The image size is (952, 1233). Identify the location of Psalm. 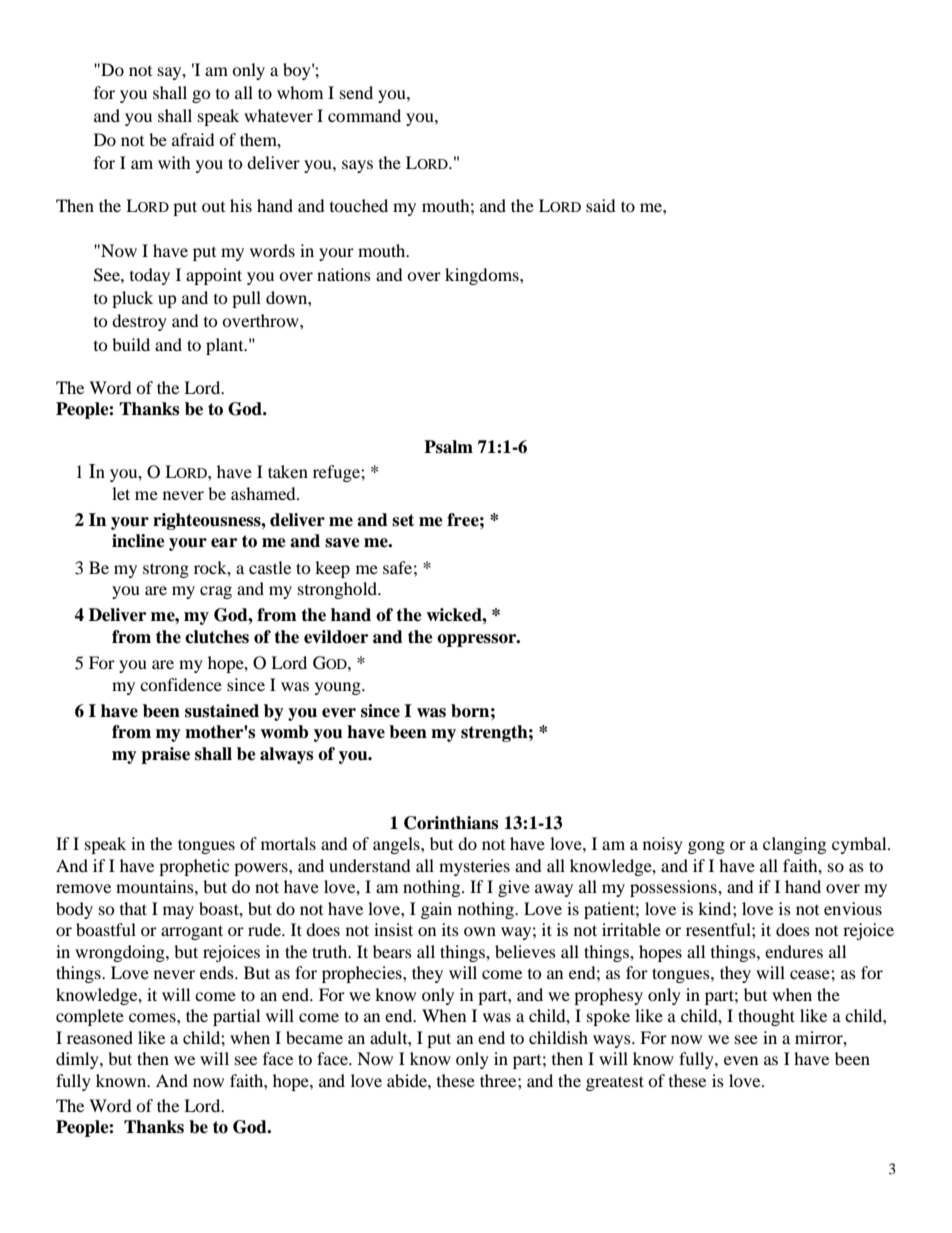
(448, 447).
